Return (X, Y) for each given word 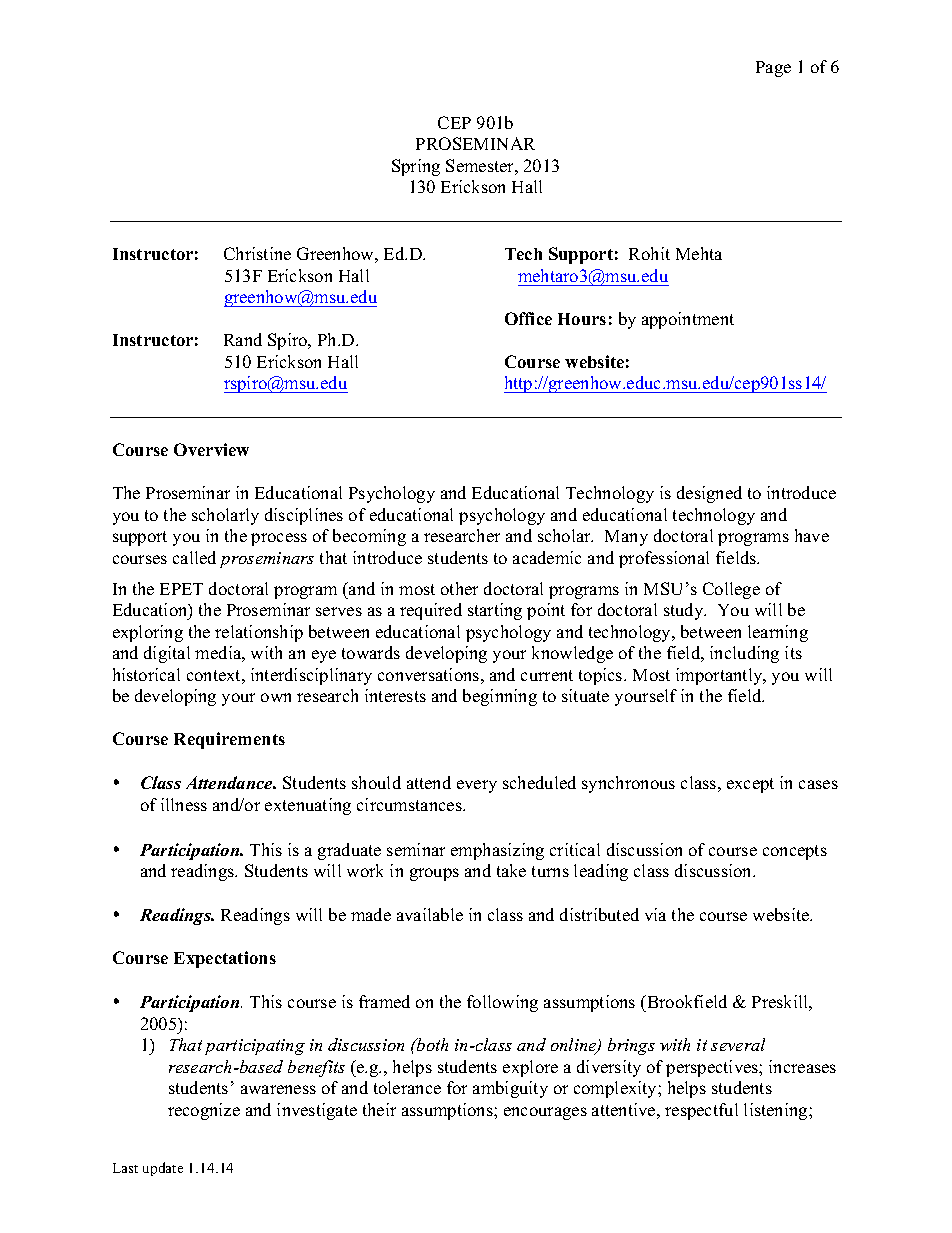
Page (773, 69)
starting (495, 611)
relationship (259, 633)
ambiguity (510, 1089)
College (731, 590)
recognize (204, 1111)
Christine (257, 253)
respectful (701, 1111)
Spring (416, 167)
